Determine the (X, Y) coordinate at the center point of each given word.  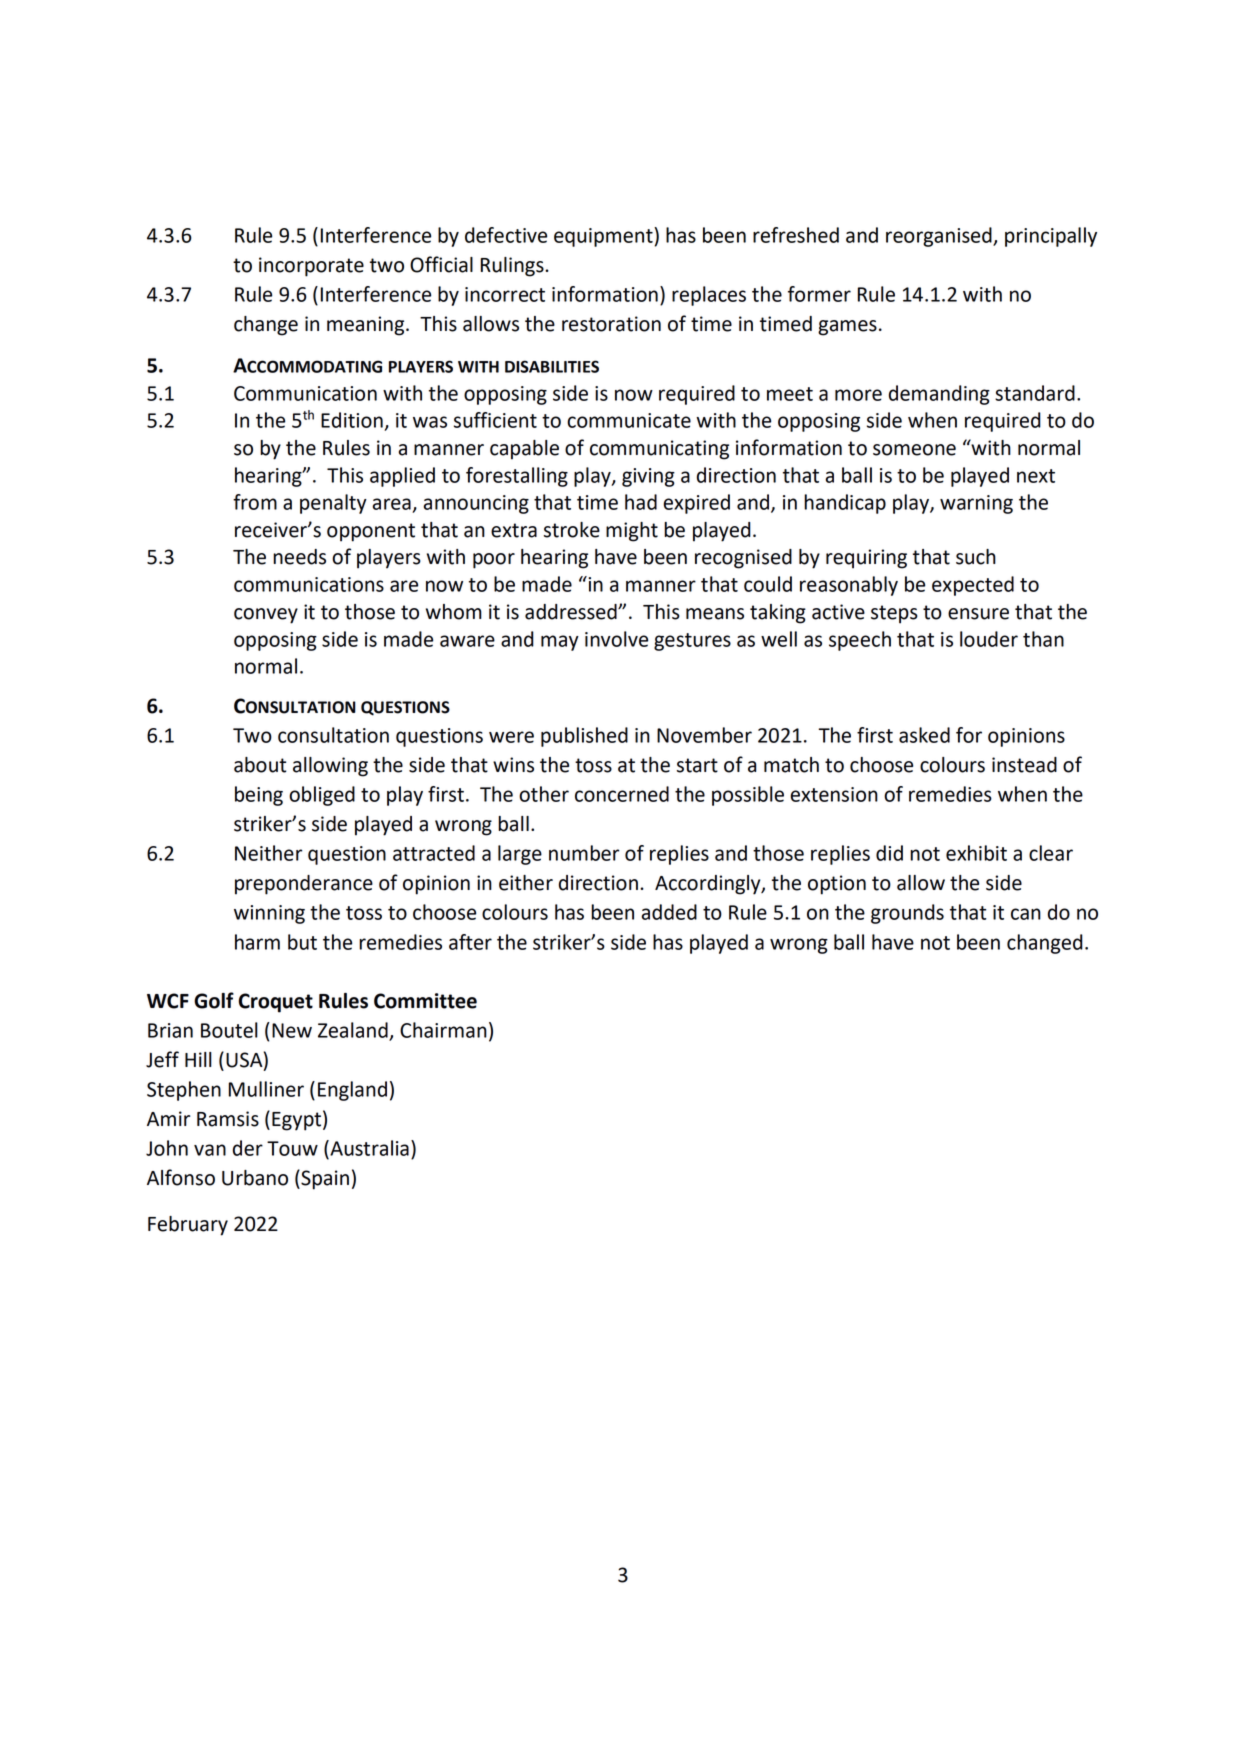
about (260, 765)
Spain (324, 1179)
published (584, 737)
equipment (604, 237)
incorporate (311, 267)
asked (924, 735)
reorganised (940, 237)
